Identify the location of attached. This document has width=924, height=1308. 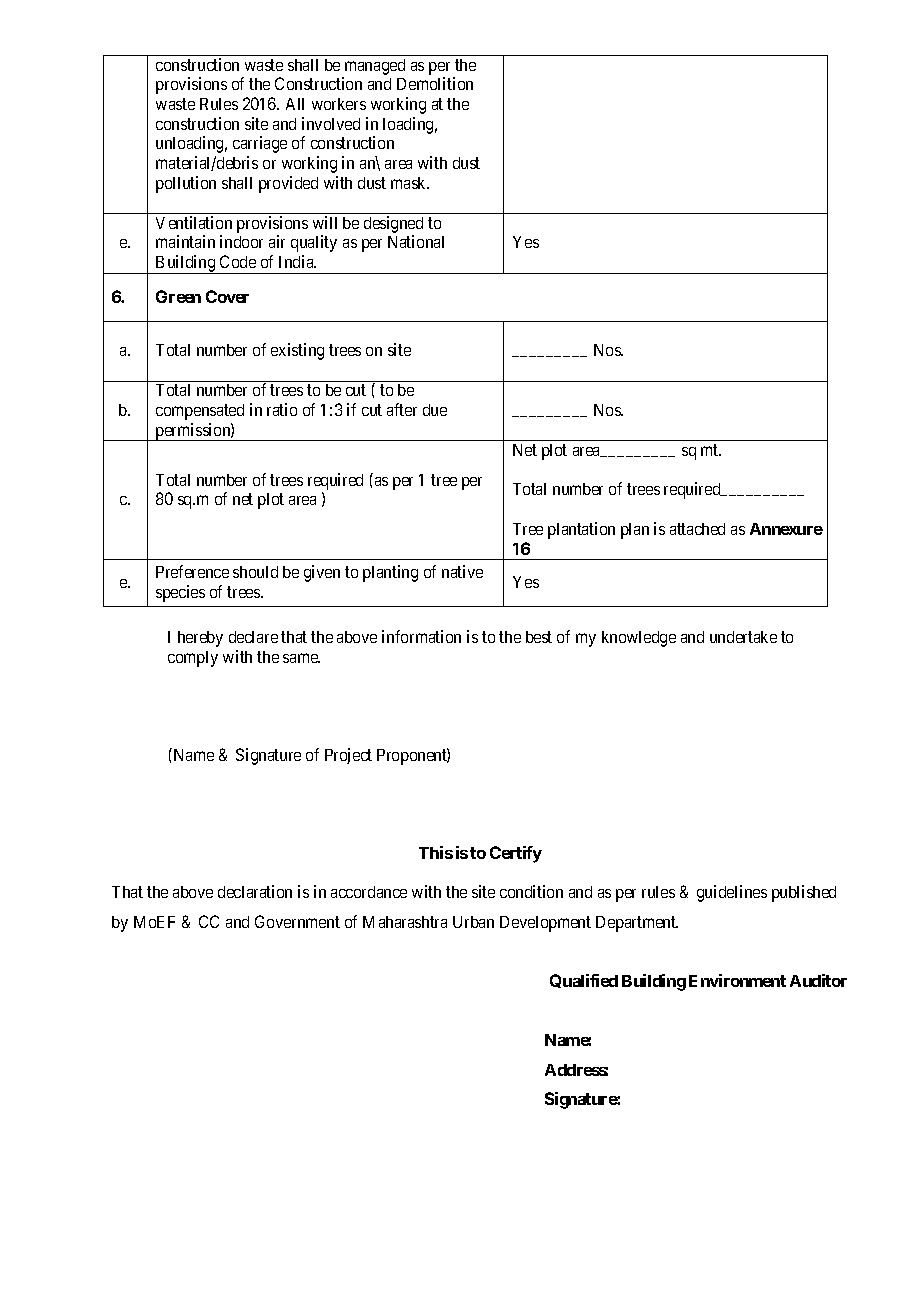
(697, 529).
